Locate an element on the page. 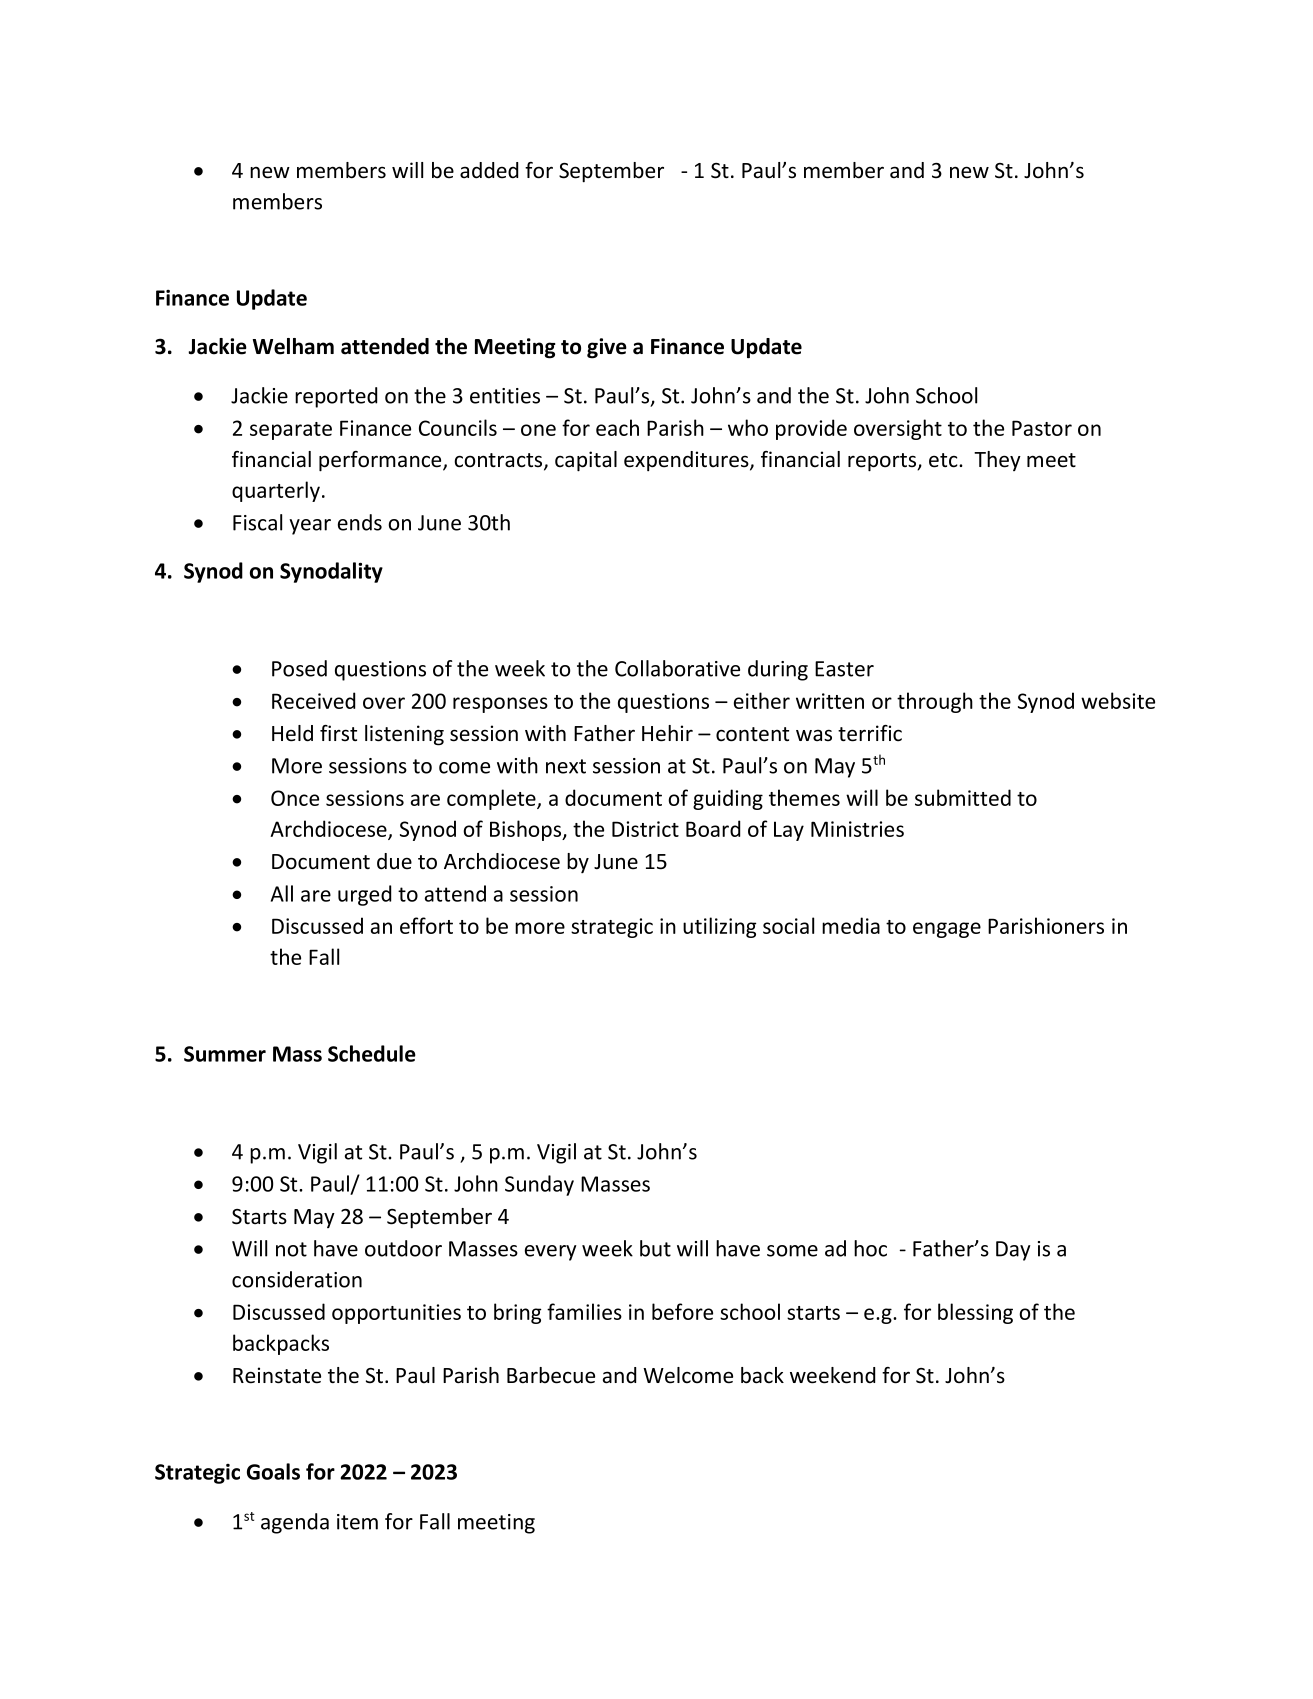  added is located at coordinates (489, 170).
